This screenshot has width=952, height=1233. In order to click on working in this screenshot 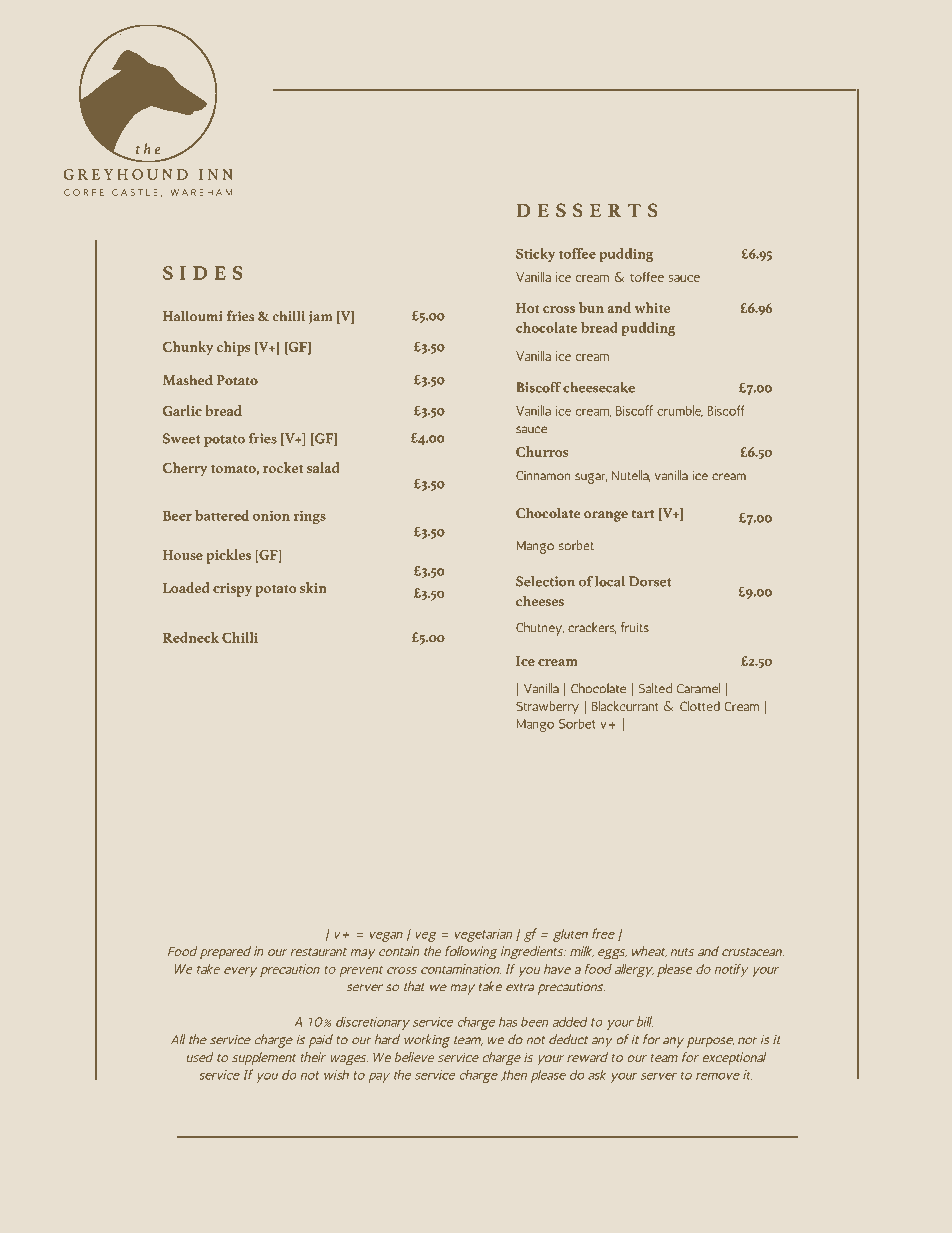, I will do `click(427, 1041)`.
